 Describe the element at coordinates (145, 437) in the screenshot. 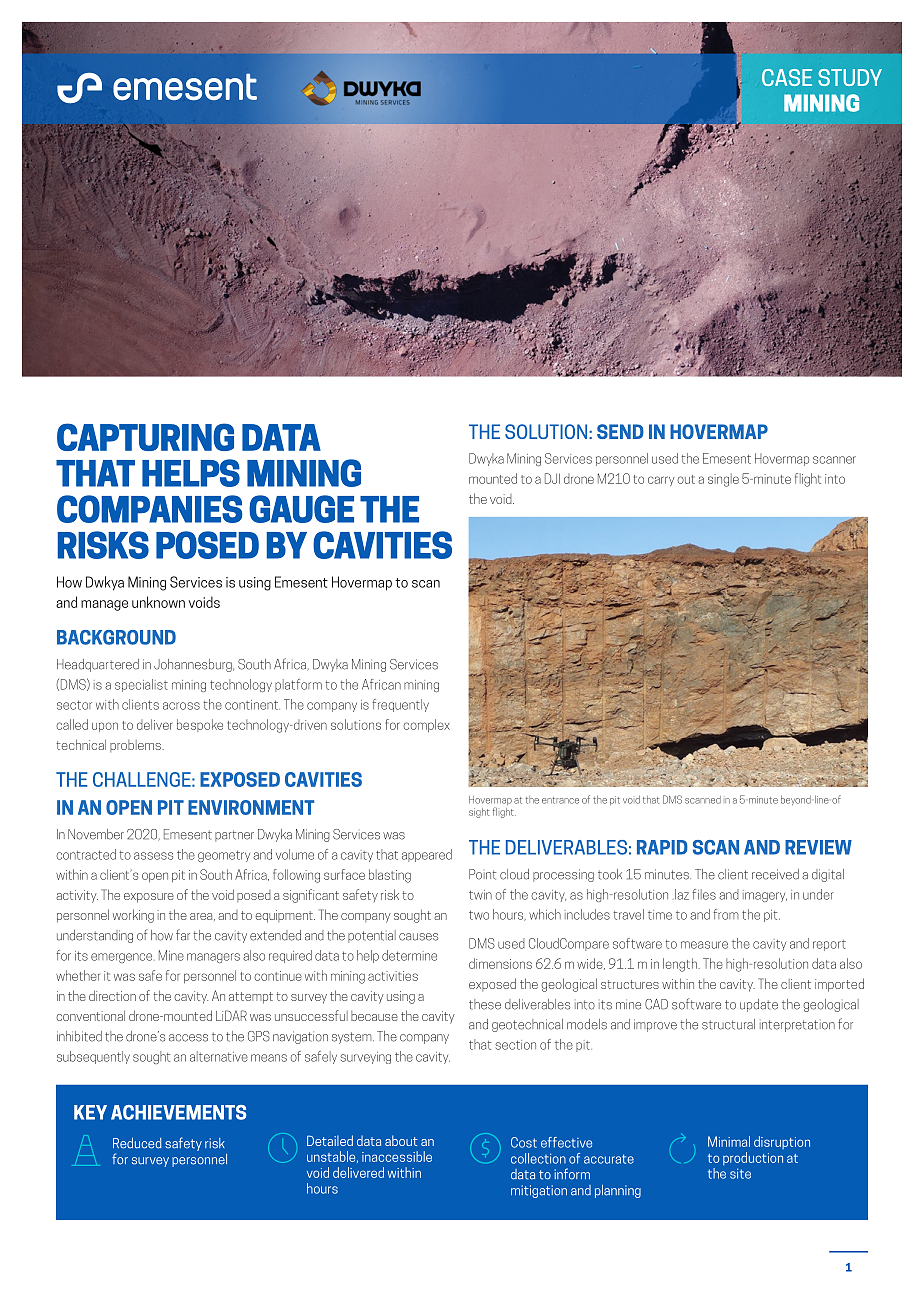

I see `CAPTURING` at that location.
